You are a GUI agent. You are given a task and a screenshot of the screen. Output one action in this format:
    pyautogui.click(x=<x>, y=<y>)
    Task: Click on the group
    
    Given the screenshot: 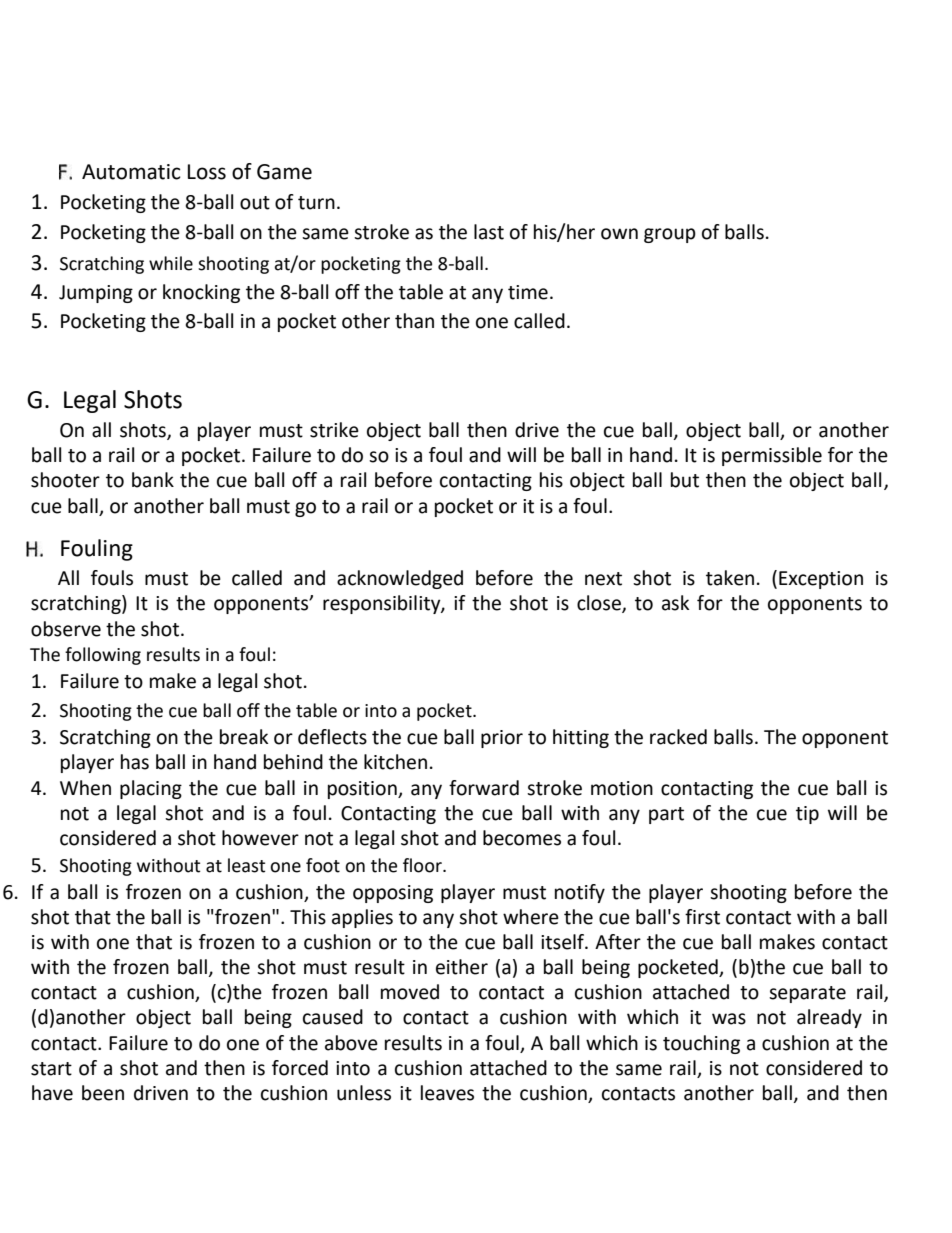 What is the action you would take?
    pyautogui.click(x=670, y=235)
